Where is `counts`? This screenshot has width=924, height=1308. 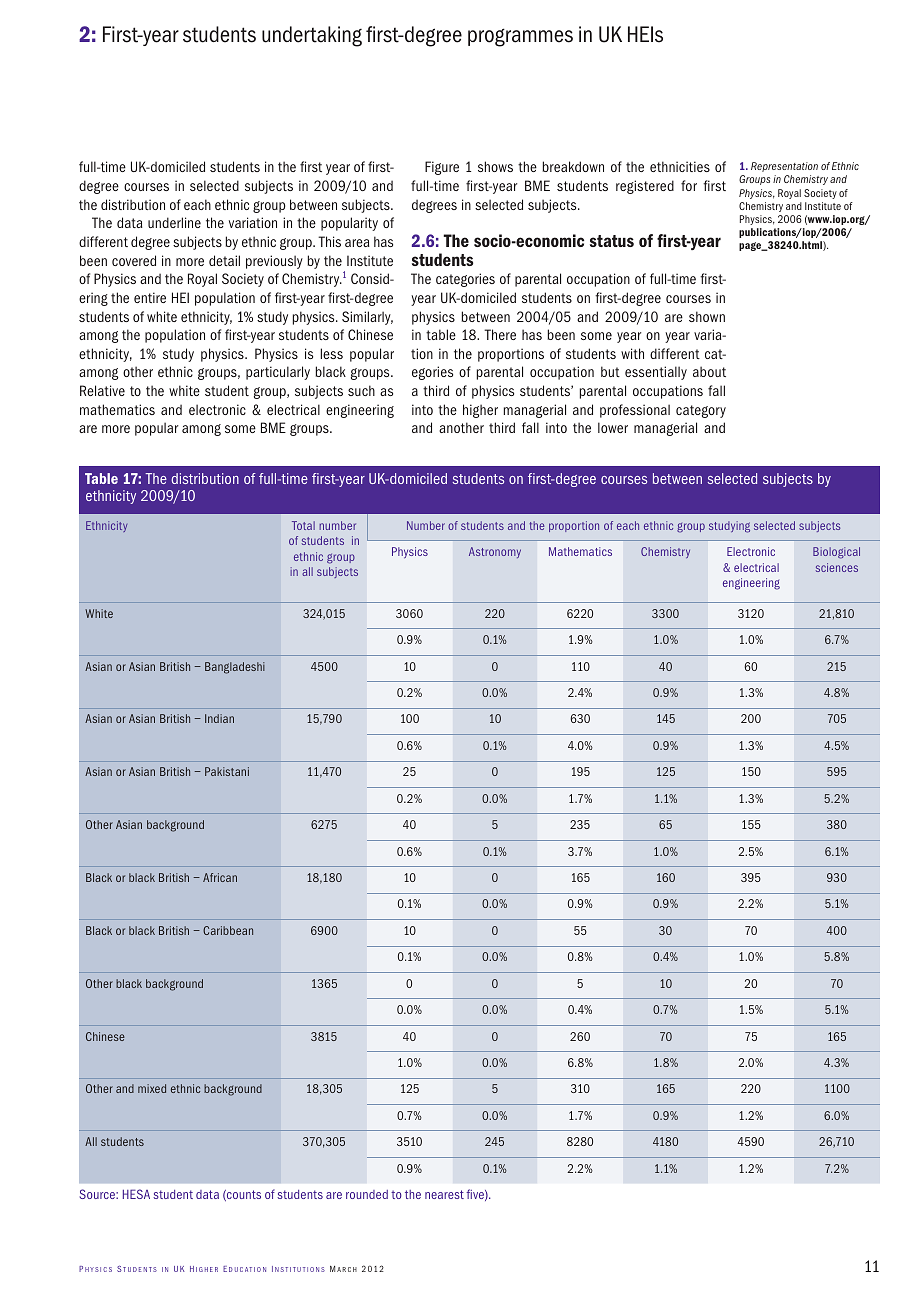
counts is located at coordinates (243, 1195).
